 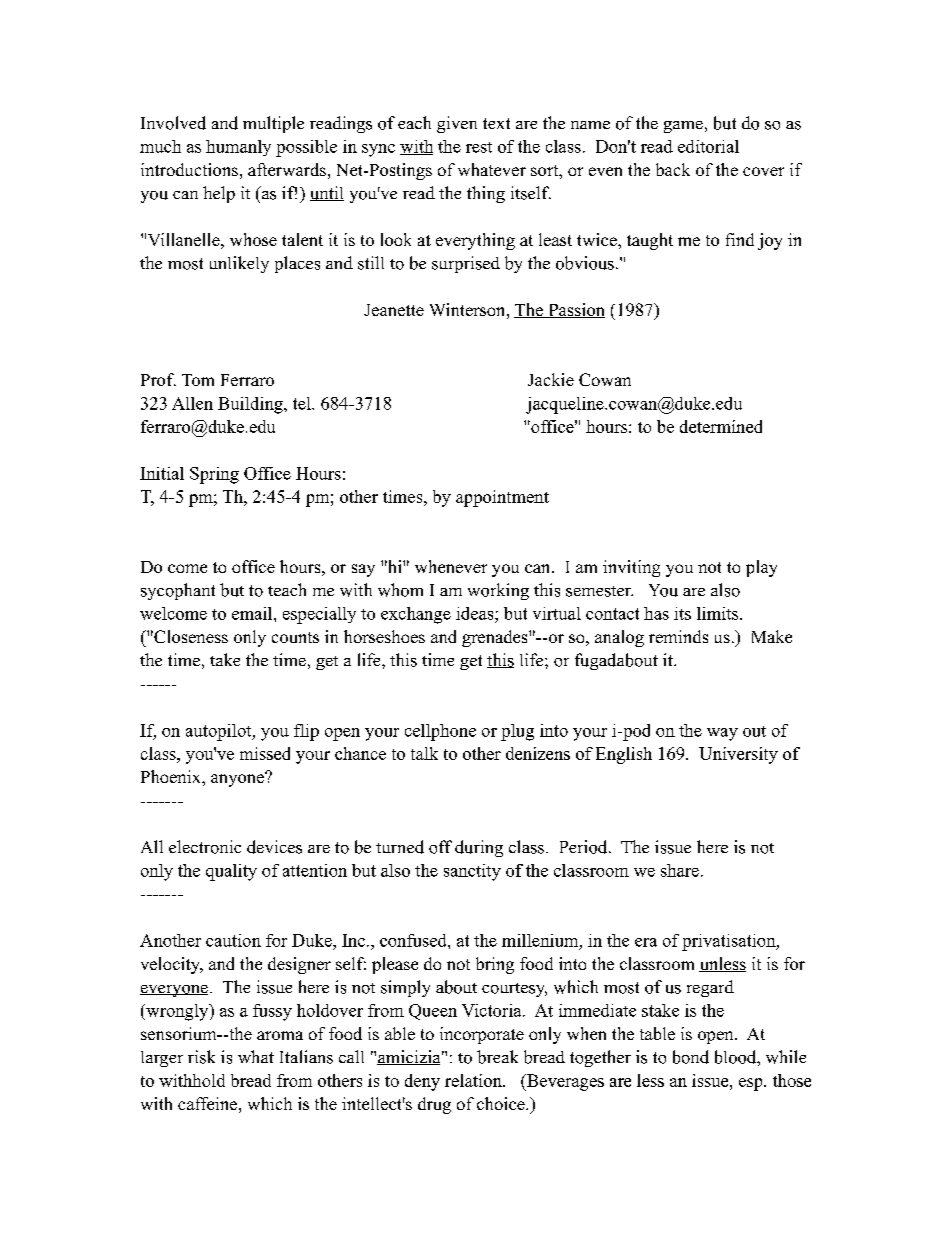 I want to click on editorial, so click(x=708, y=146).
